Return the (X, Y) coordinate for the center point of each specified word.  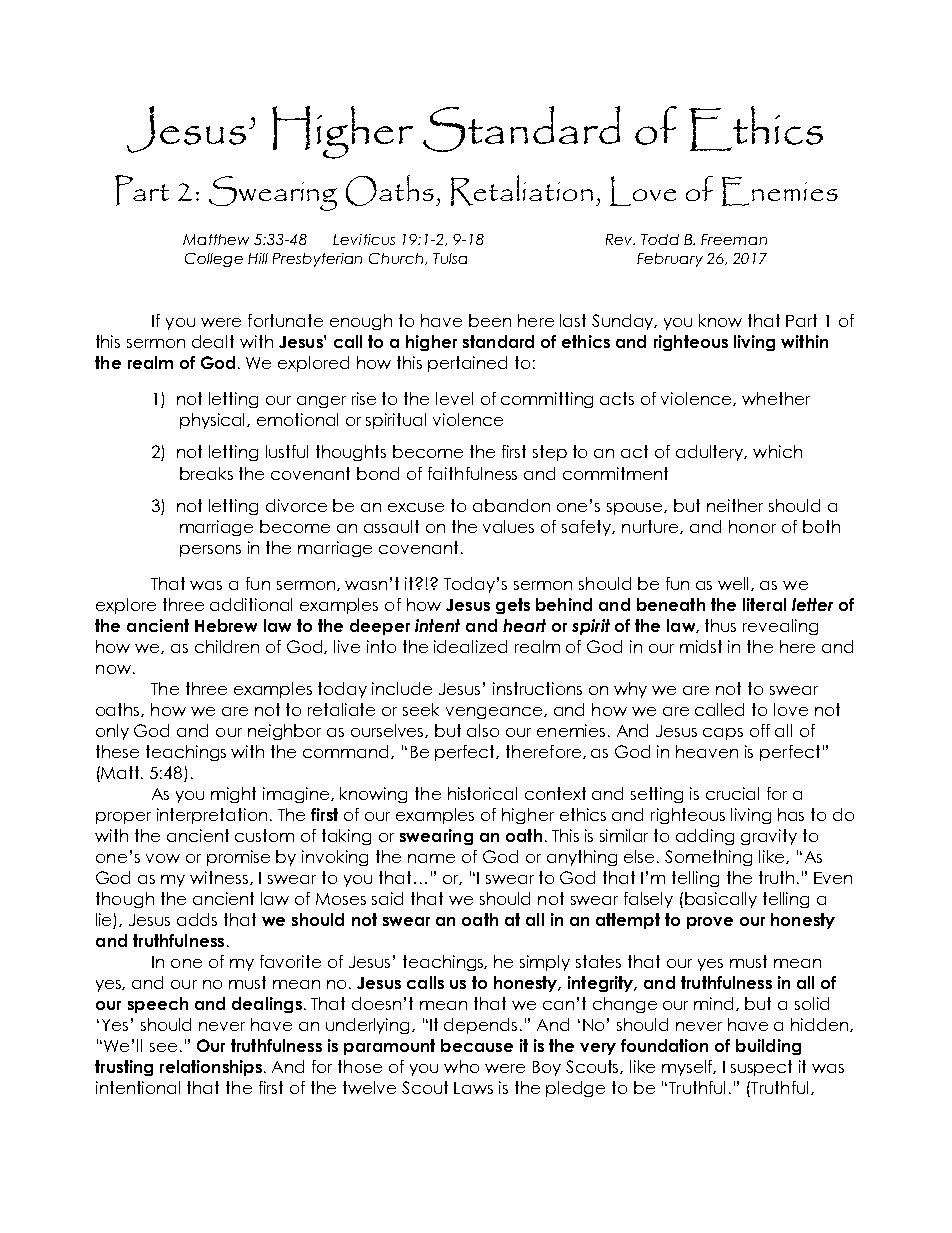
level (454, 398)
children (227, 646)
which (777, 451)
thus (720, 625)
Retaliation (522, 190)
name (431, 858)
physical (214, 421)
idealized (470, 646)
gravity (769, 837)
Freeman (734, 239)
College (214, 260)
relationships (211, 1068)
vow (163, 858)
